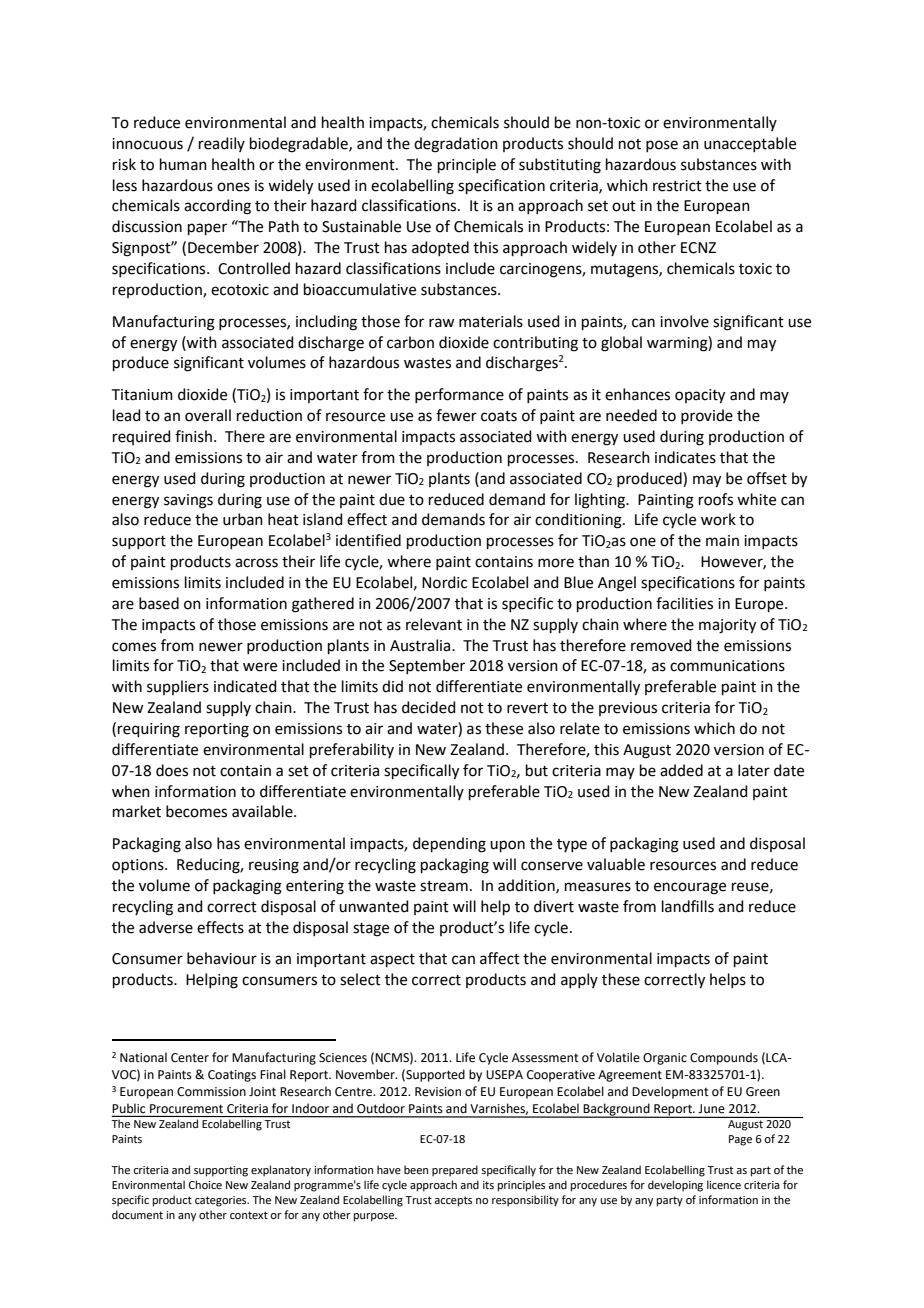 The width and height of the image is (924, 1308). I want to click on restrict, so click(677, 186).
